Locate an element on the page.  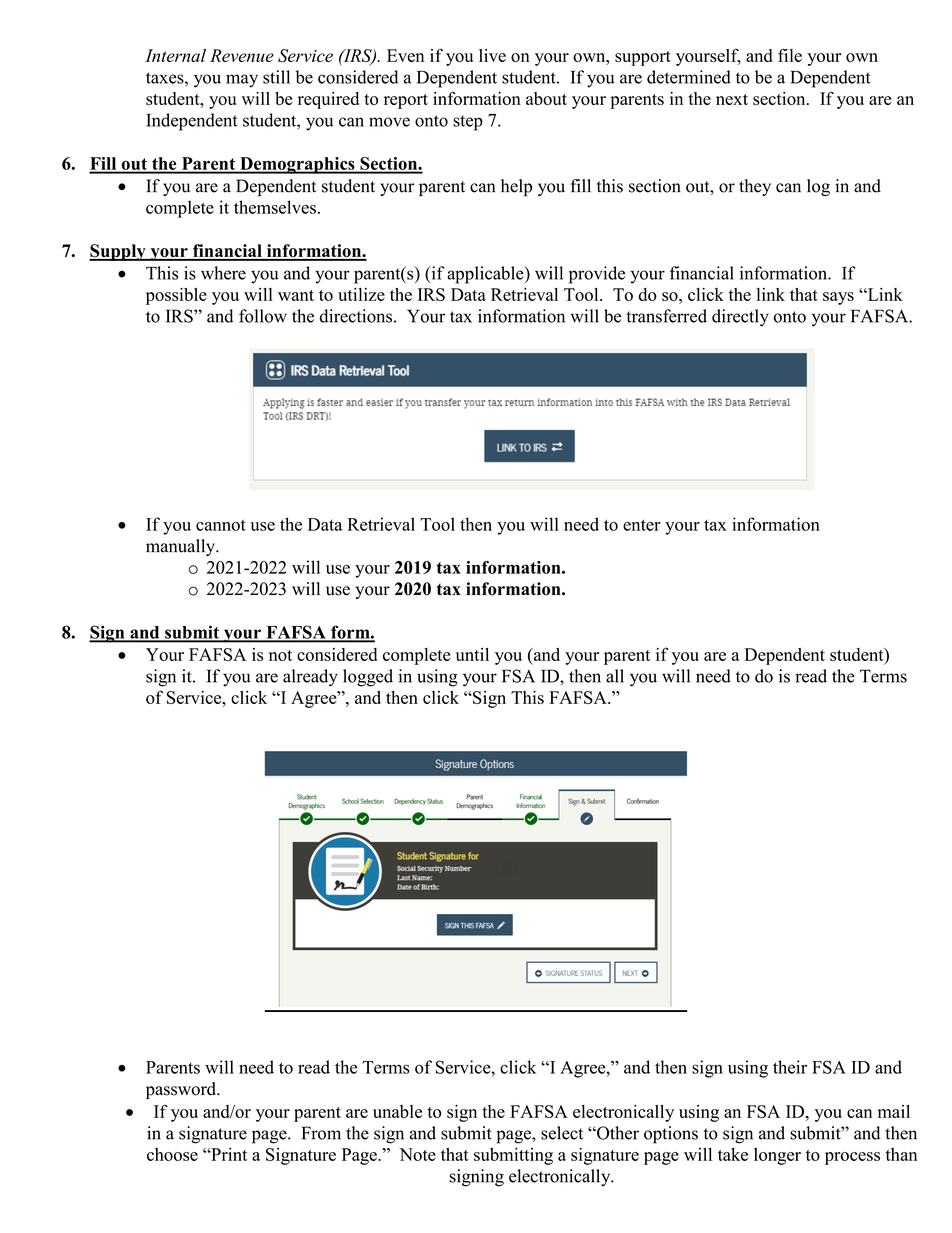
their is located at coordinates (790, 1067).
